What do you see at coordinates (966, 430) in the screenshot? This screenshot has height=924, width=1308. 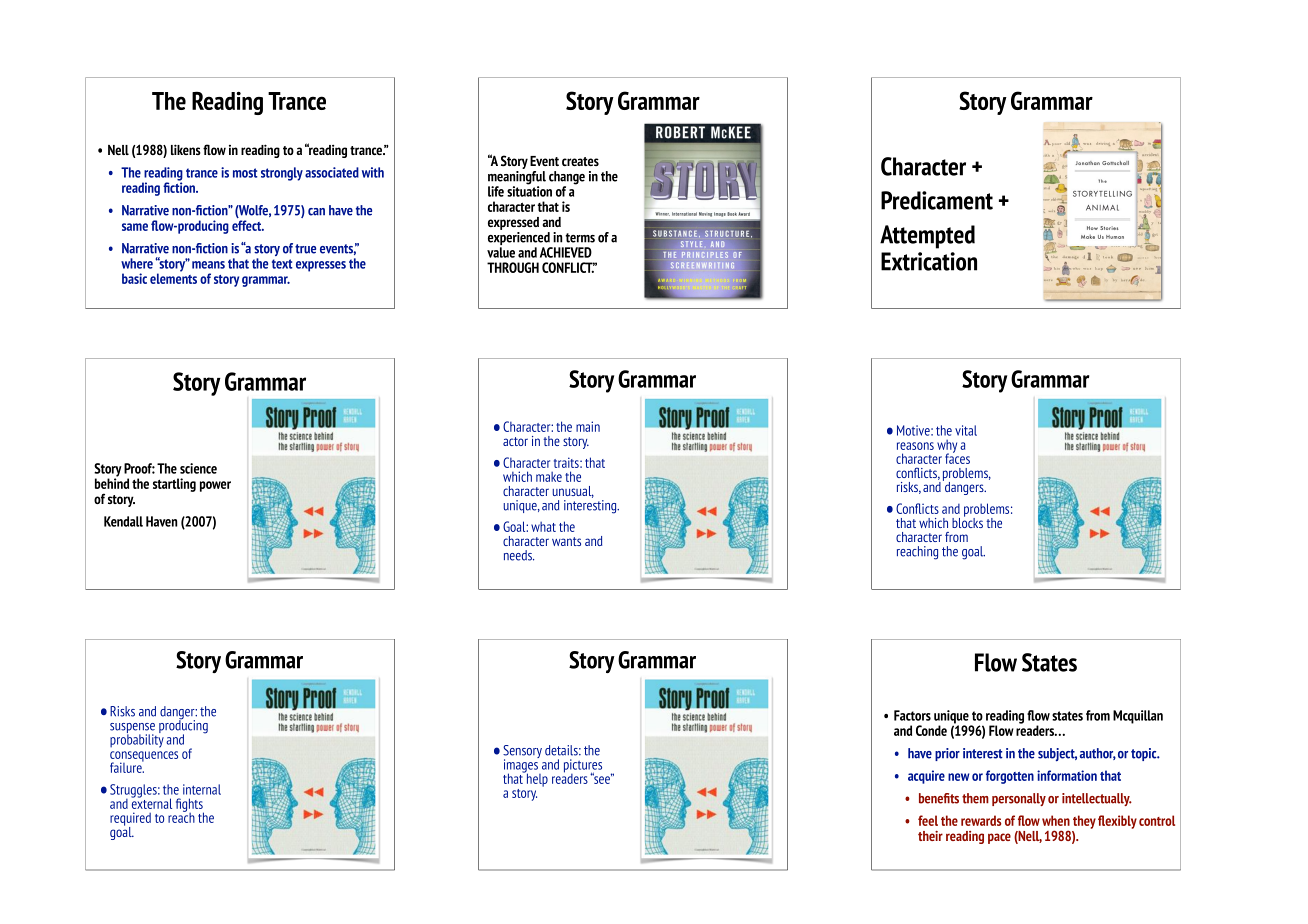 I see `vital` at bounding box center [966, 430].
